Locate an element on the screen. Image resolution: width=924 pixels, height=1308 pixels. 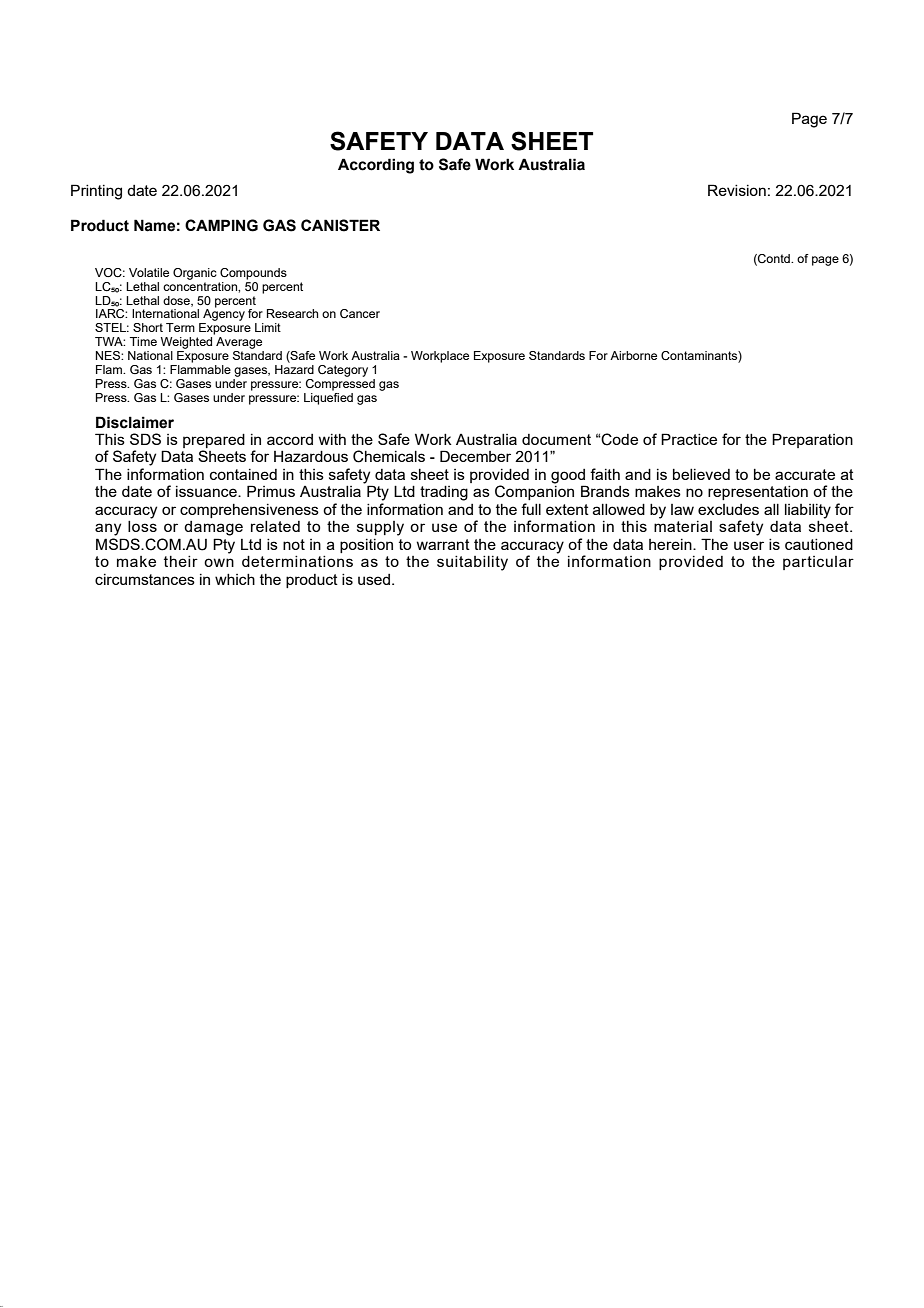
Short is located at coordinates (148, 327).
